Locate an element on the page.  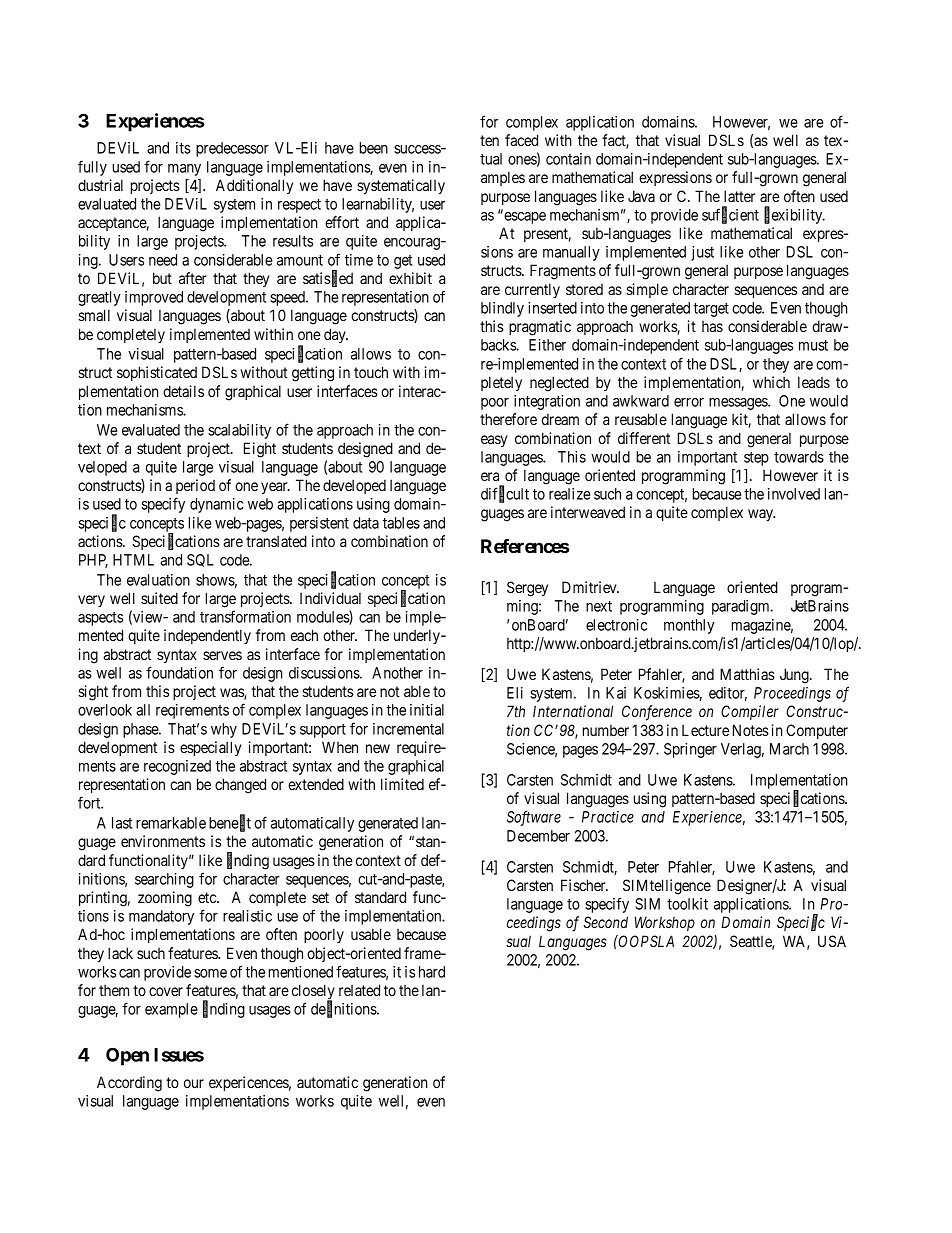
suited is located at coordinates (159, 598).
